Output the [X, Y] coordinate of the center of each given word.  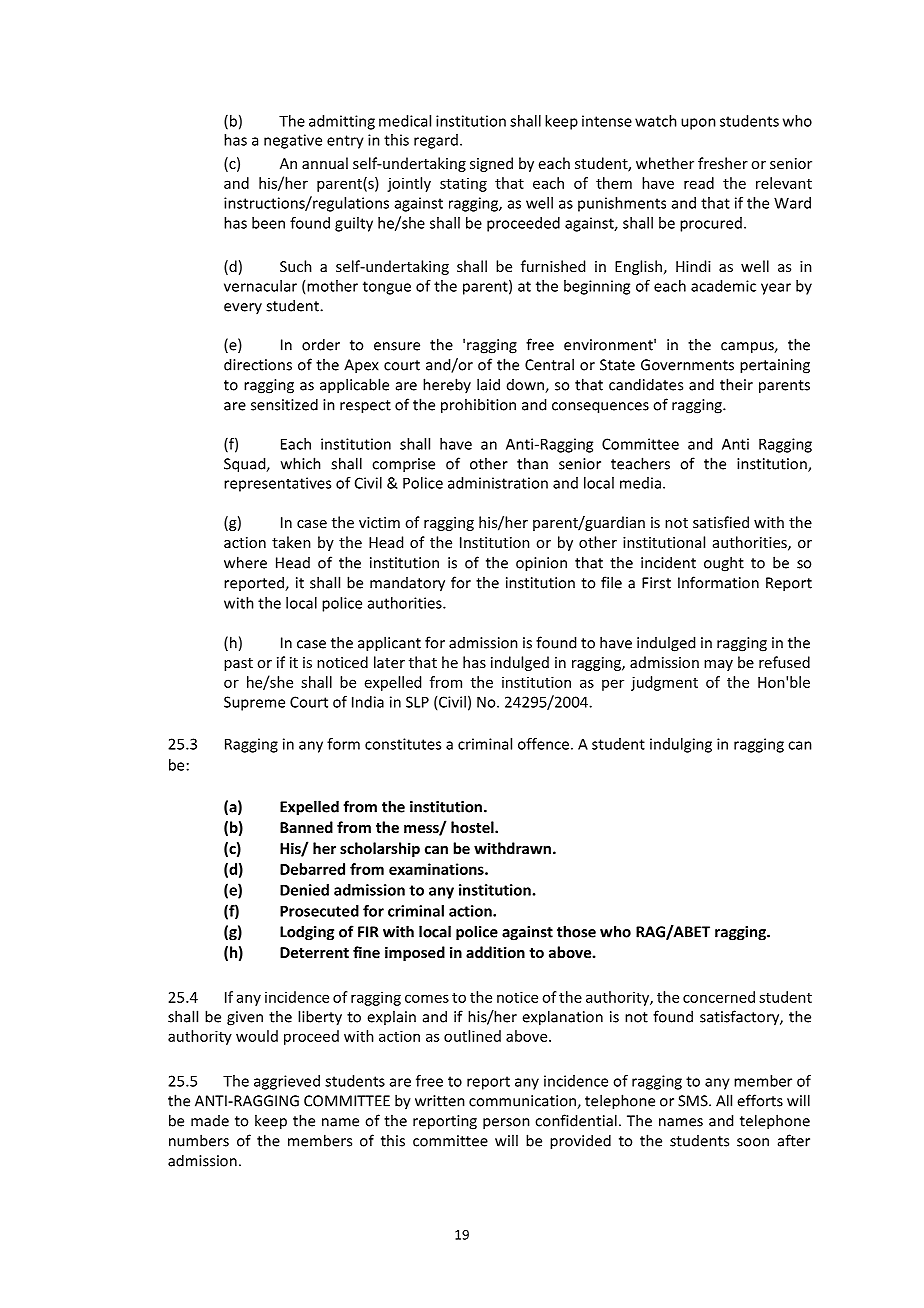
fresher [723, 163]
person [506, 1124]
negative [293, 141]
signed [491, 164]
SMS [694, 1101]
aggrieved [287, 1082]
